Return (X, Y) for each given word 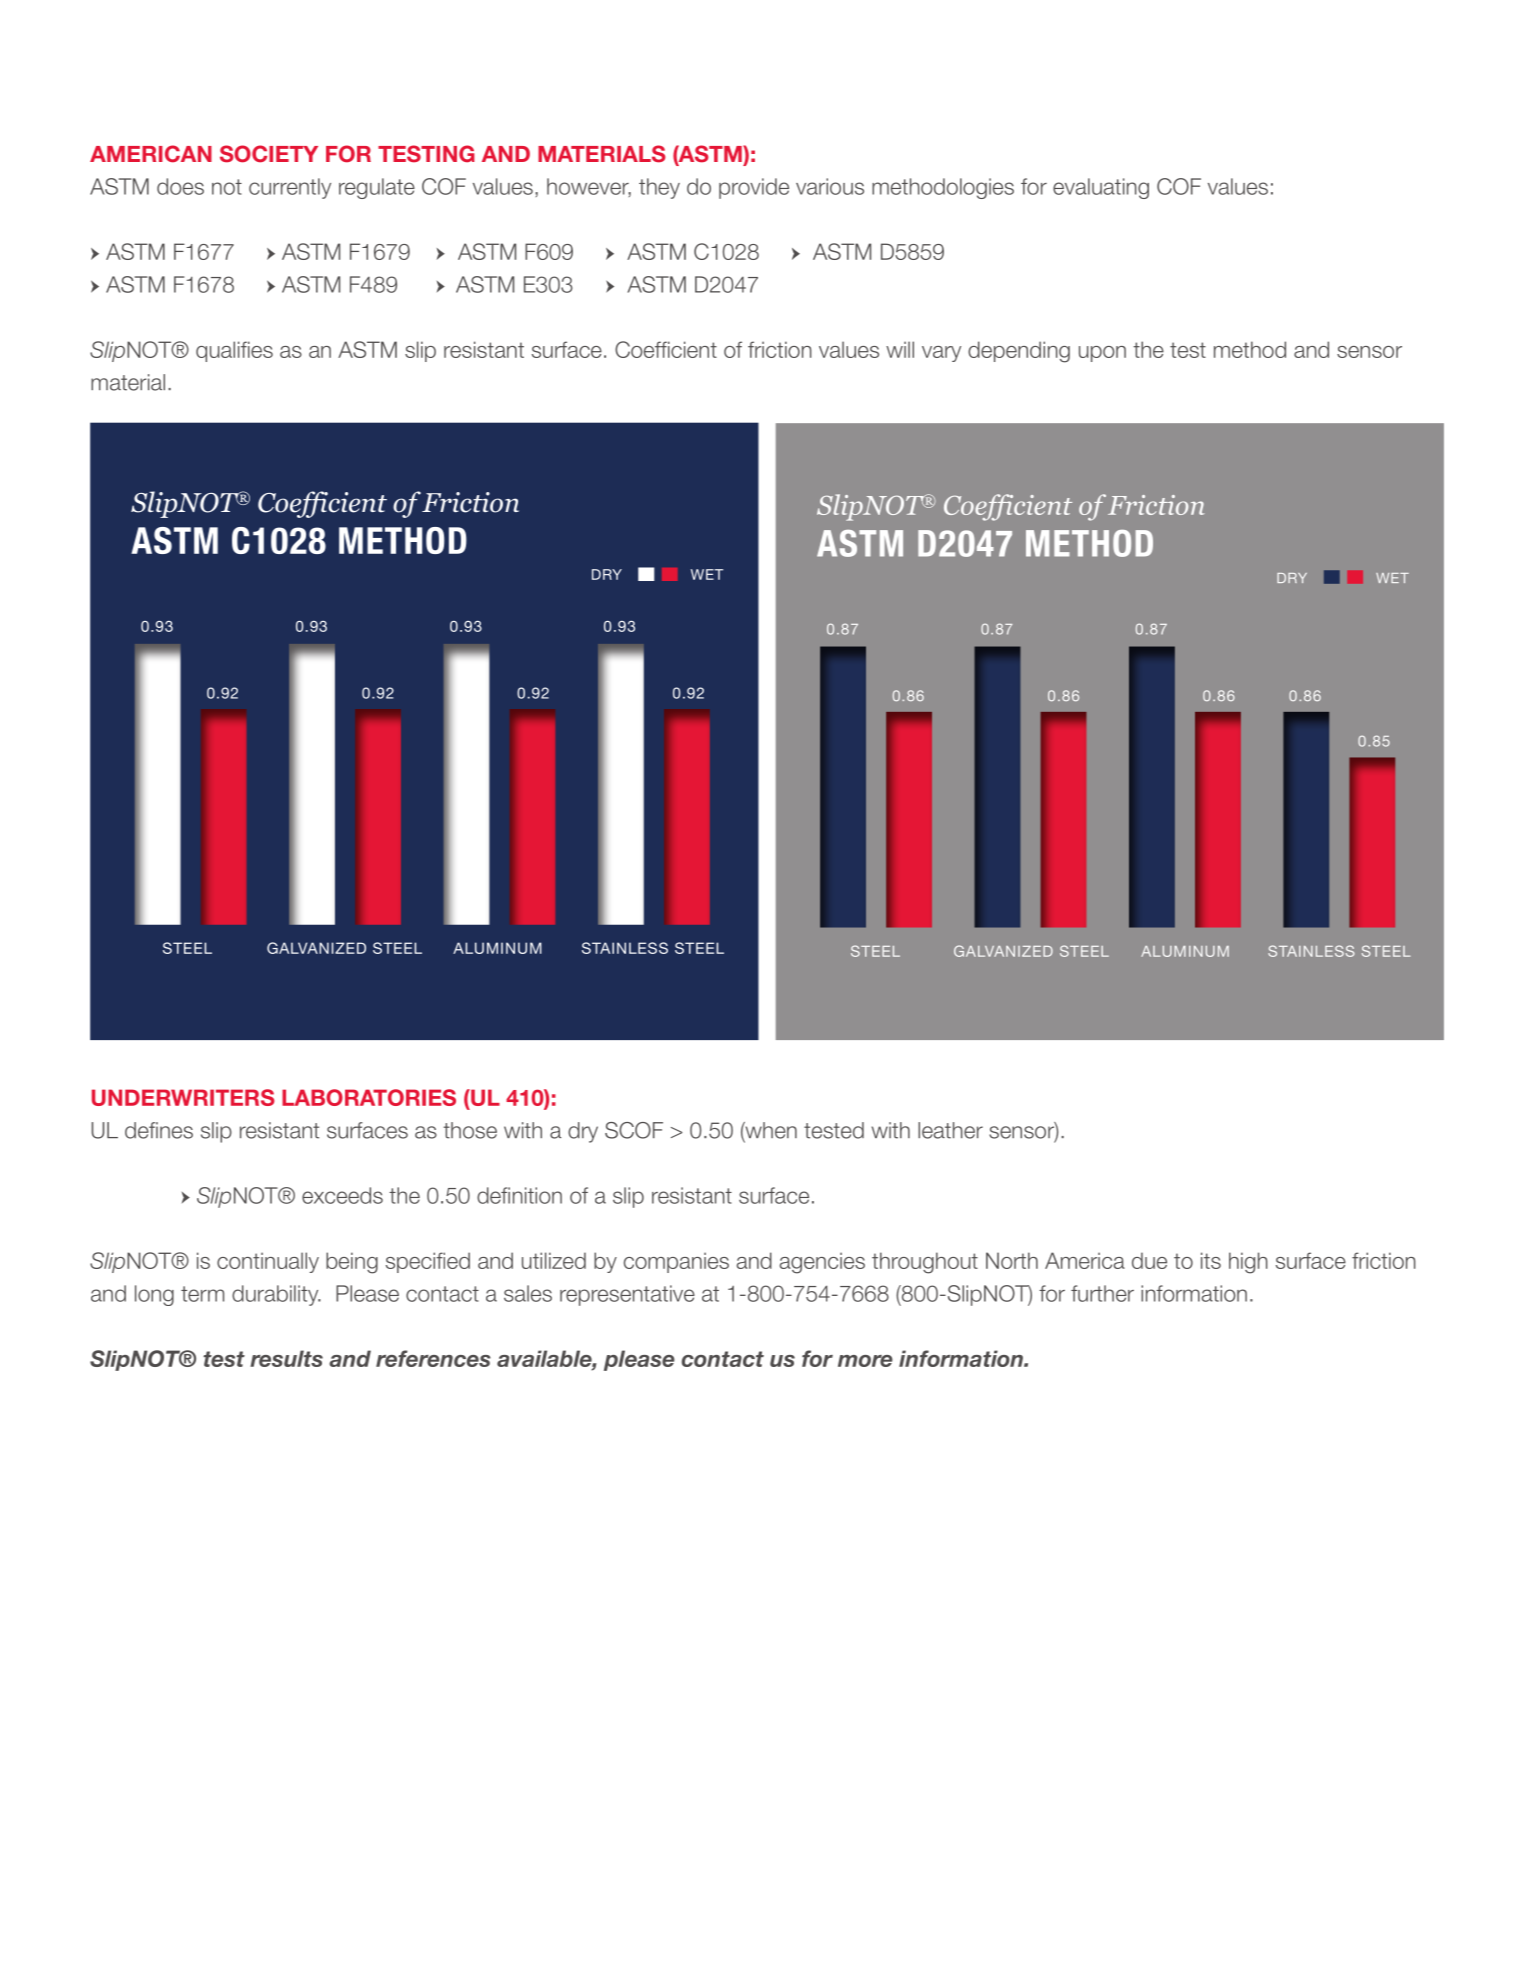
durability (276, 1295)
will (900, 349)
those (470, 1130)
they (659, 188)
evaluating (1101, 188)
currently (290, 188)
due (1149, 1260)
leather (950, 1130)
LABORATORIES (369, 1097)
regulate (377, 188)
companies (676, 1262)
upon (1102, 354)
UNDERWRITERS (183, 1097)
